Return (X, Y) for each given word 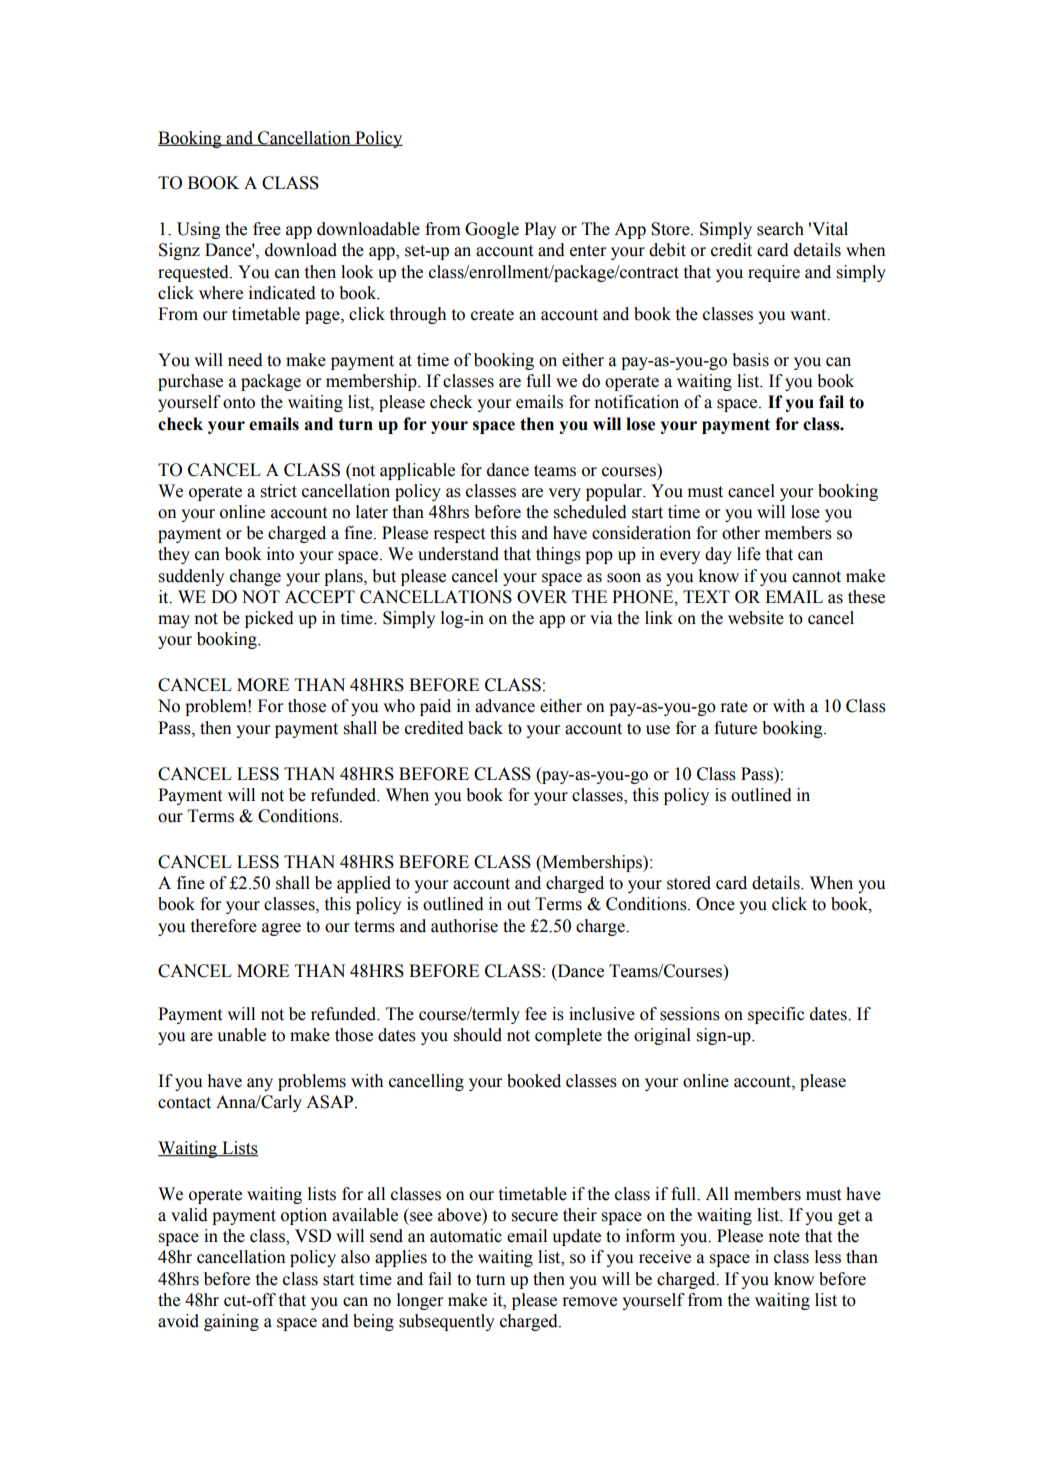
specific (776, 1015)
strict (279, 491)
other (741, 533)
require (774, 273)
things (558, 555)
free (267, 229)
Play (540, 230)
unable (241, 1035)
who (399, 706)
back (485, 728)
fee (536, 1014)
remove (589, 1302)
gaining (231, 1322)
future (735, 728)
